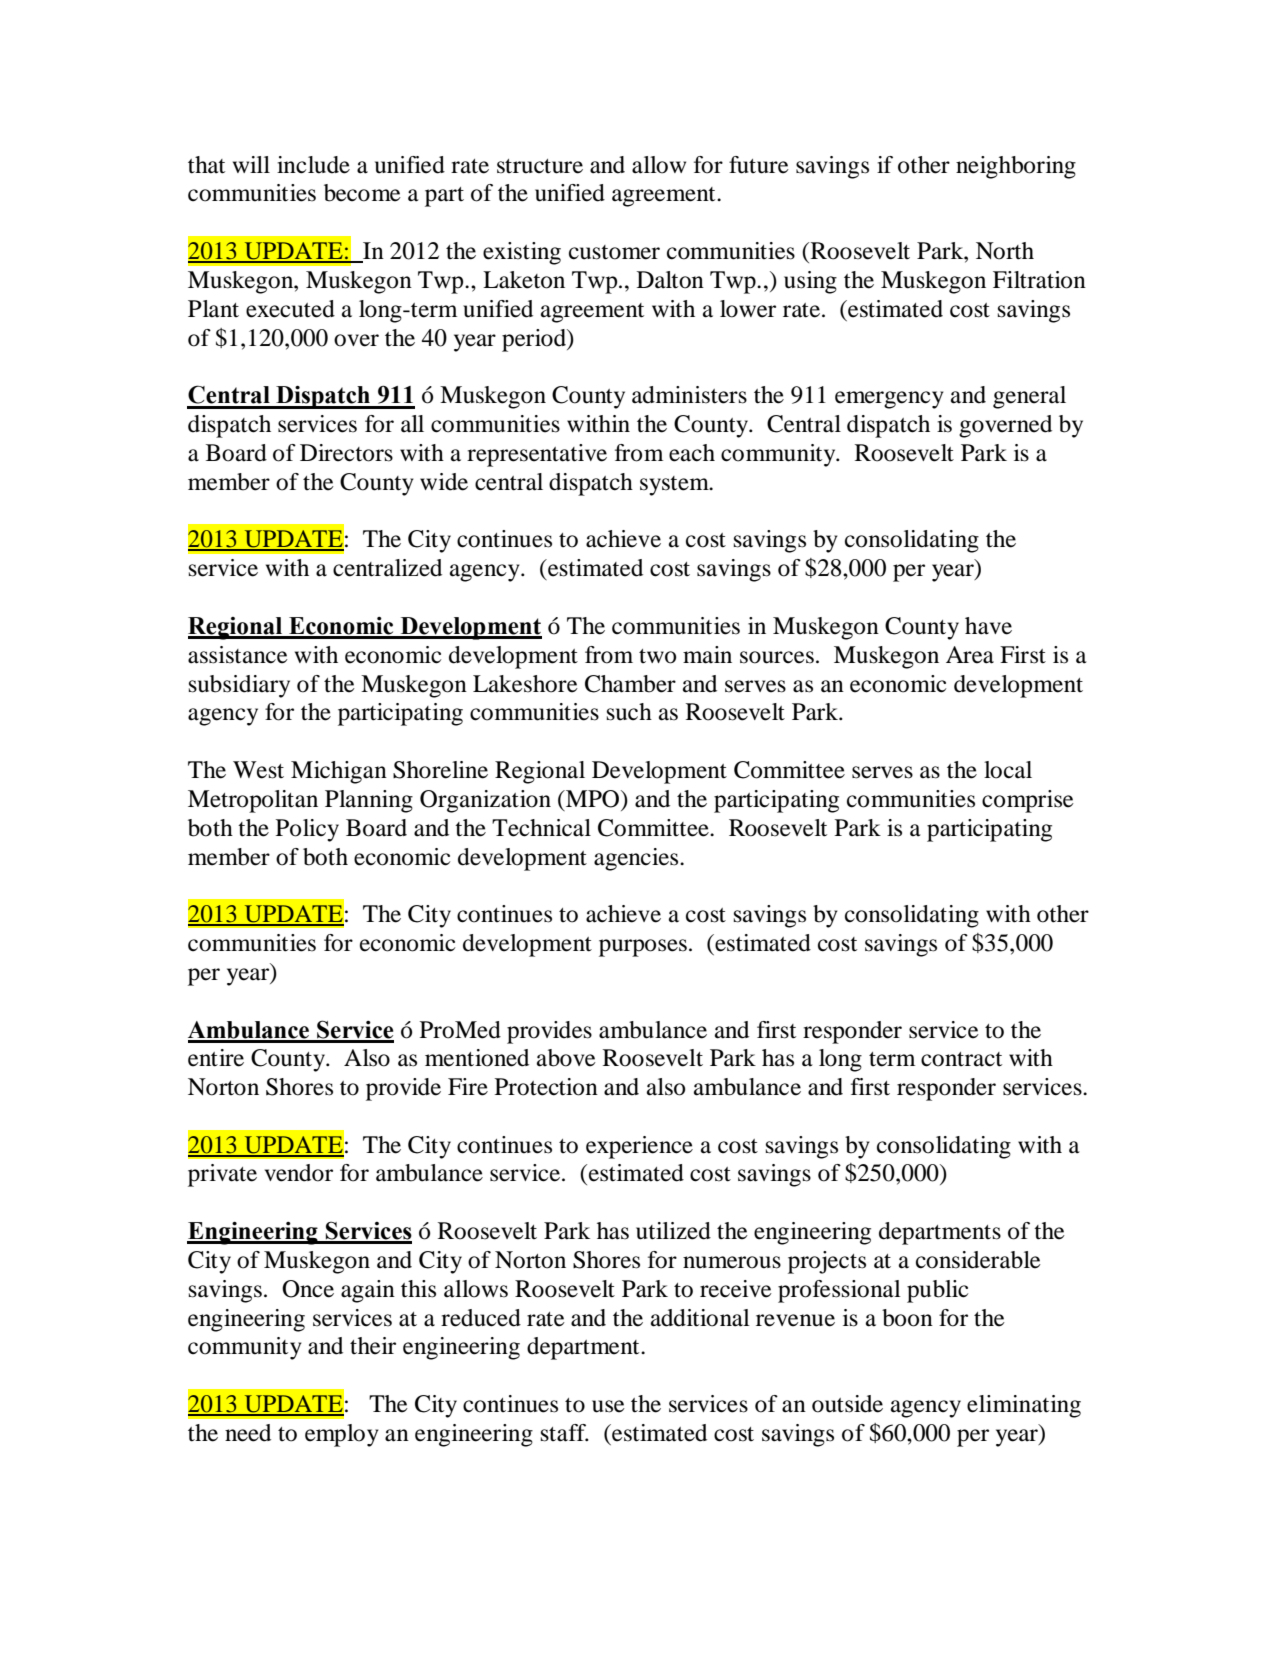 The width and height of the document is (1278, 1654). Describe the element at coordinates (1024, 1406) in the document. I see `eliminating` at that location.
